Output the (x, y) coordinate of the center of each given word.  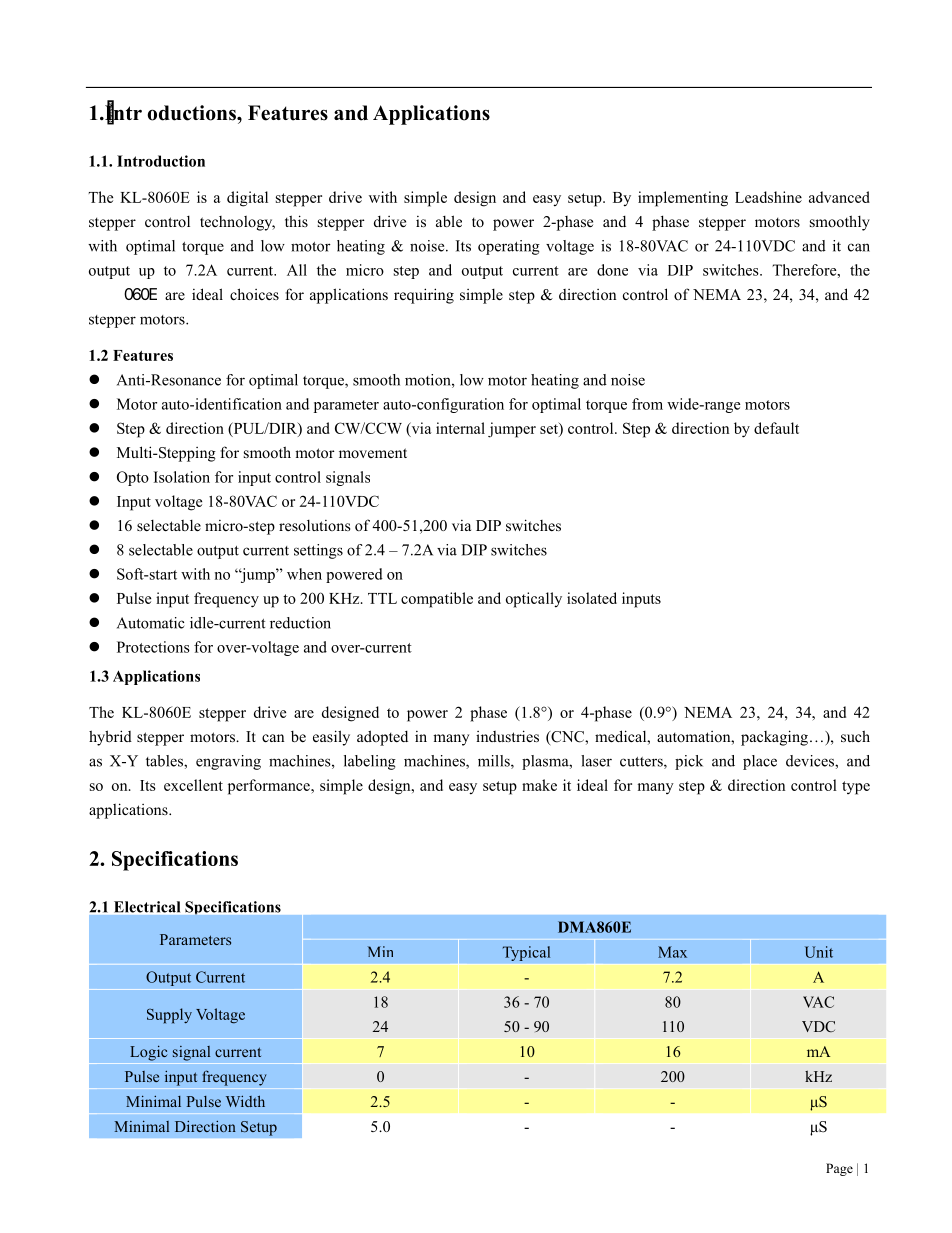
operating (509, 247)
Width (245, 1101)
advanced (839, 197)
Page (839, 1169)
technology (237, 223)
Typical (526, 953)
